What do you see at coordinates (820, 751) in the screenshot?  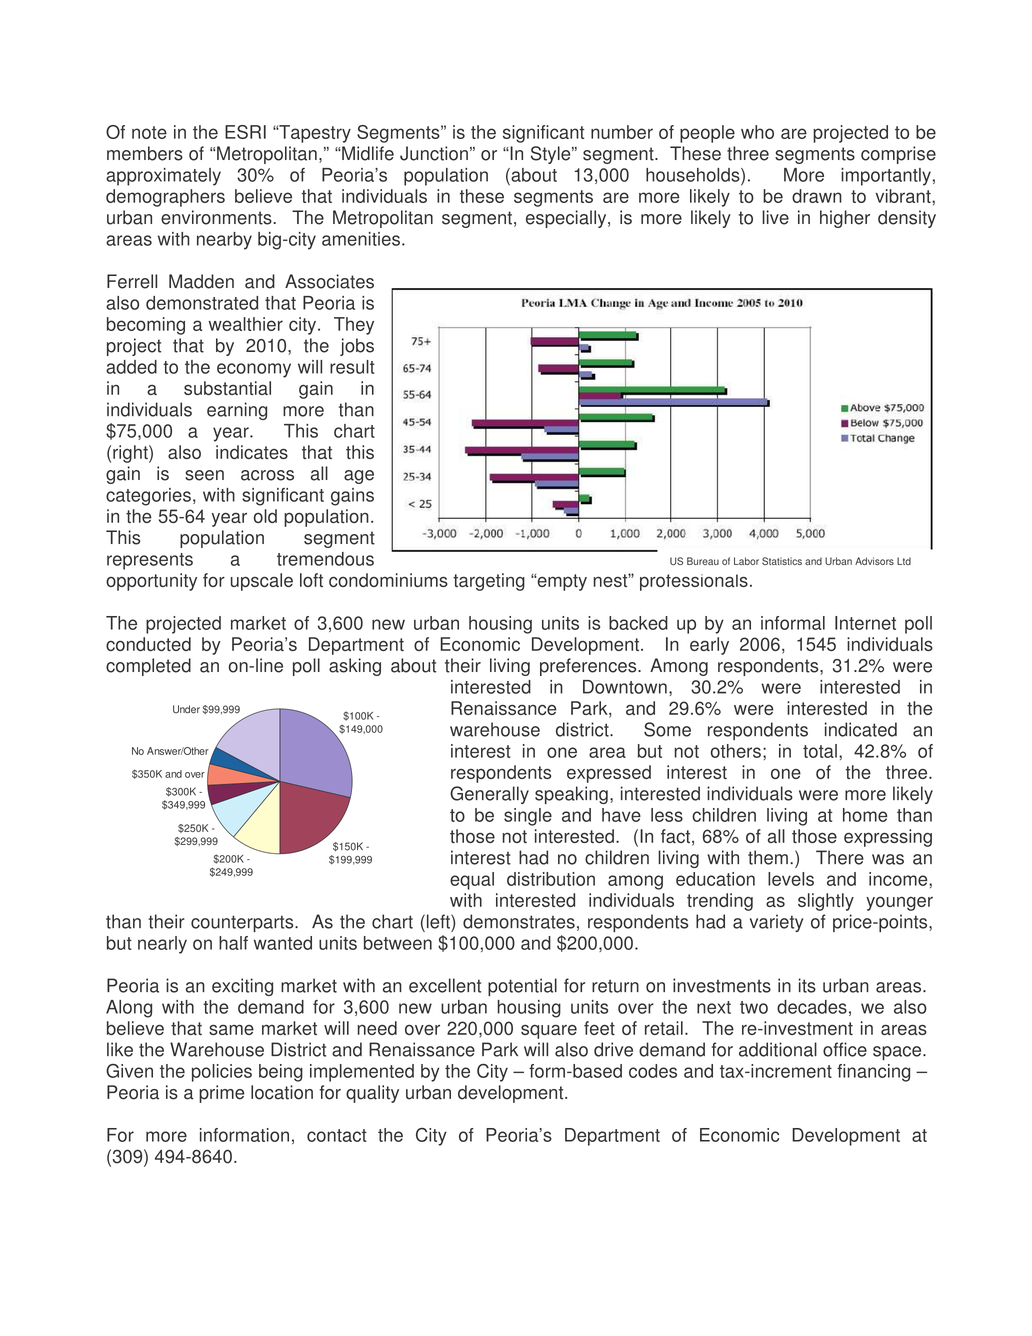 I see `total` at bounding box center [820, 751].
